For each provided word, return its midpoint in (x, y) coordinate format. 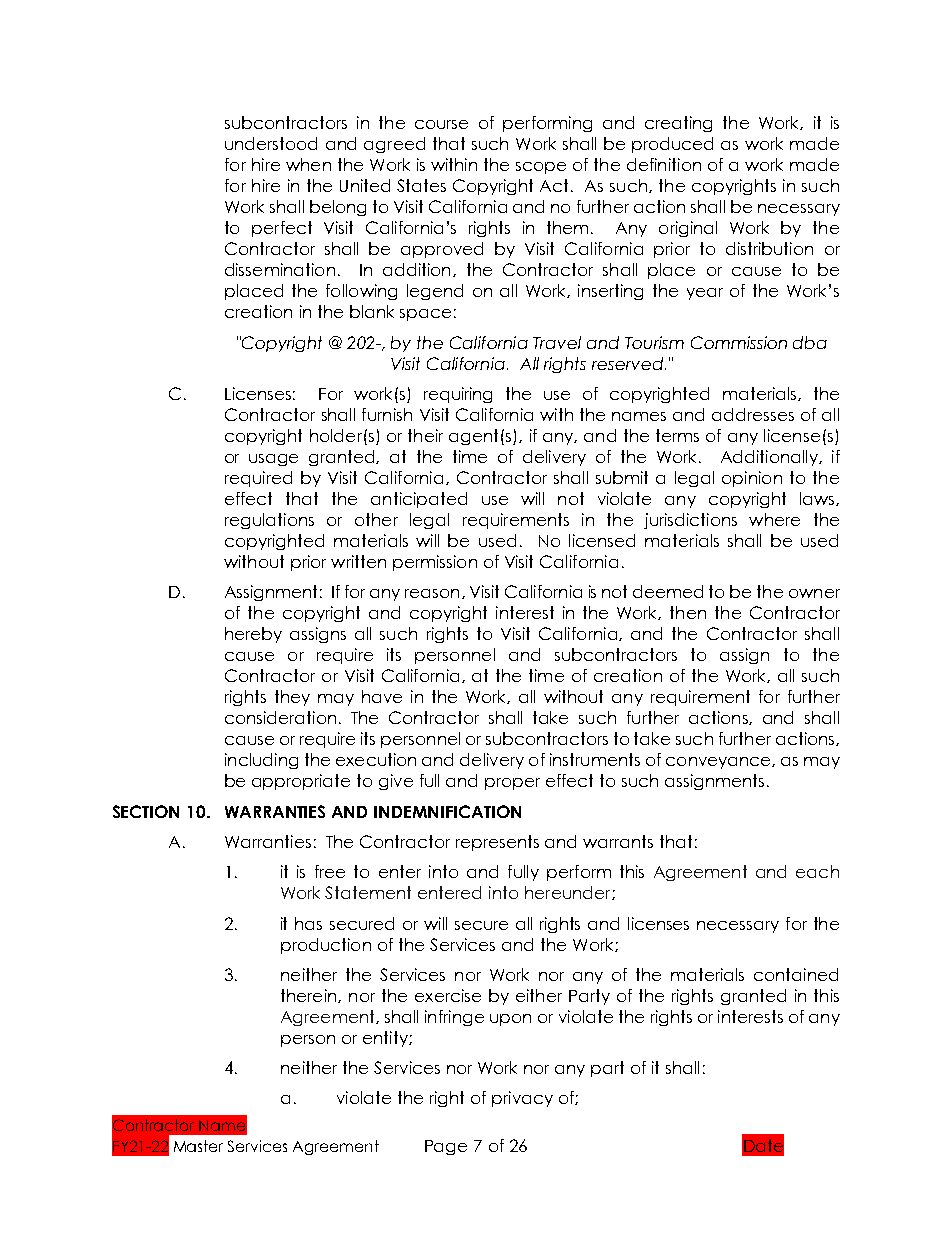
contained (796, 974)
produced (672, 145)
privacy (522, 1099)
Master (198, 1146)
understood (271, 143)
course (441, 124)
